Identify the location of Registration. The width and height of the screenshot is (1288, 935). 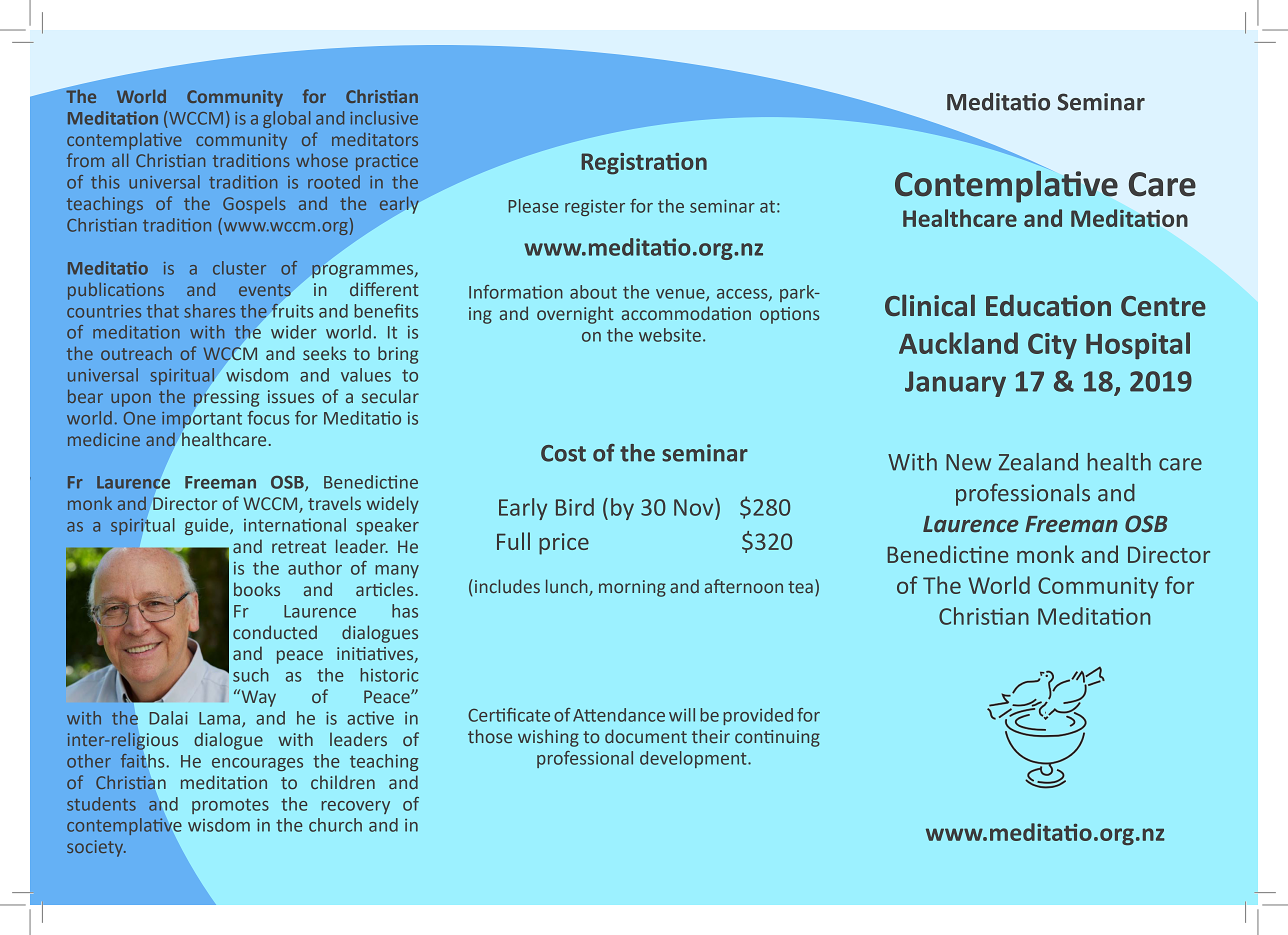
(644, 164).
